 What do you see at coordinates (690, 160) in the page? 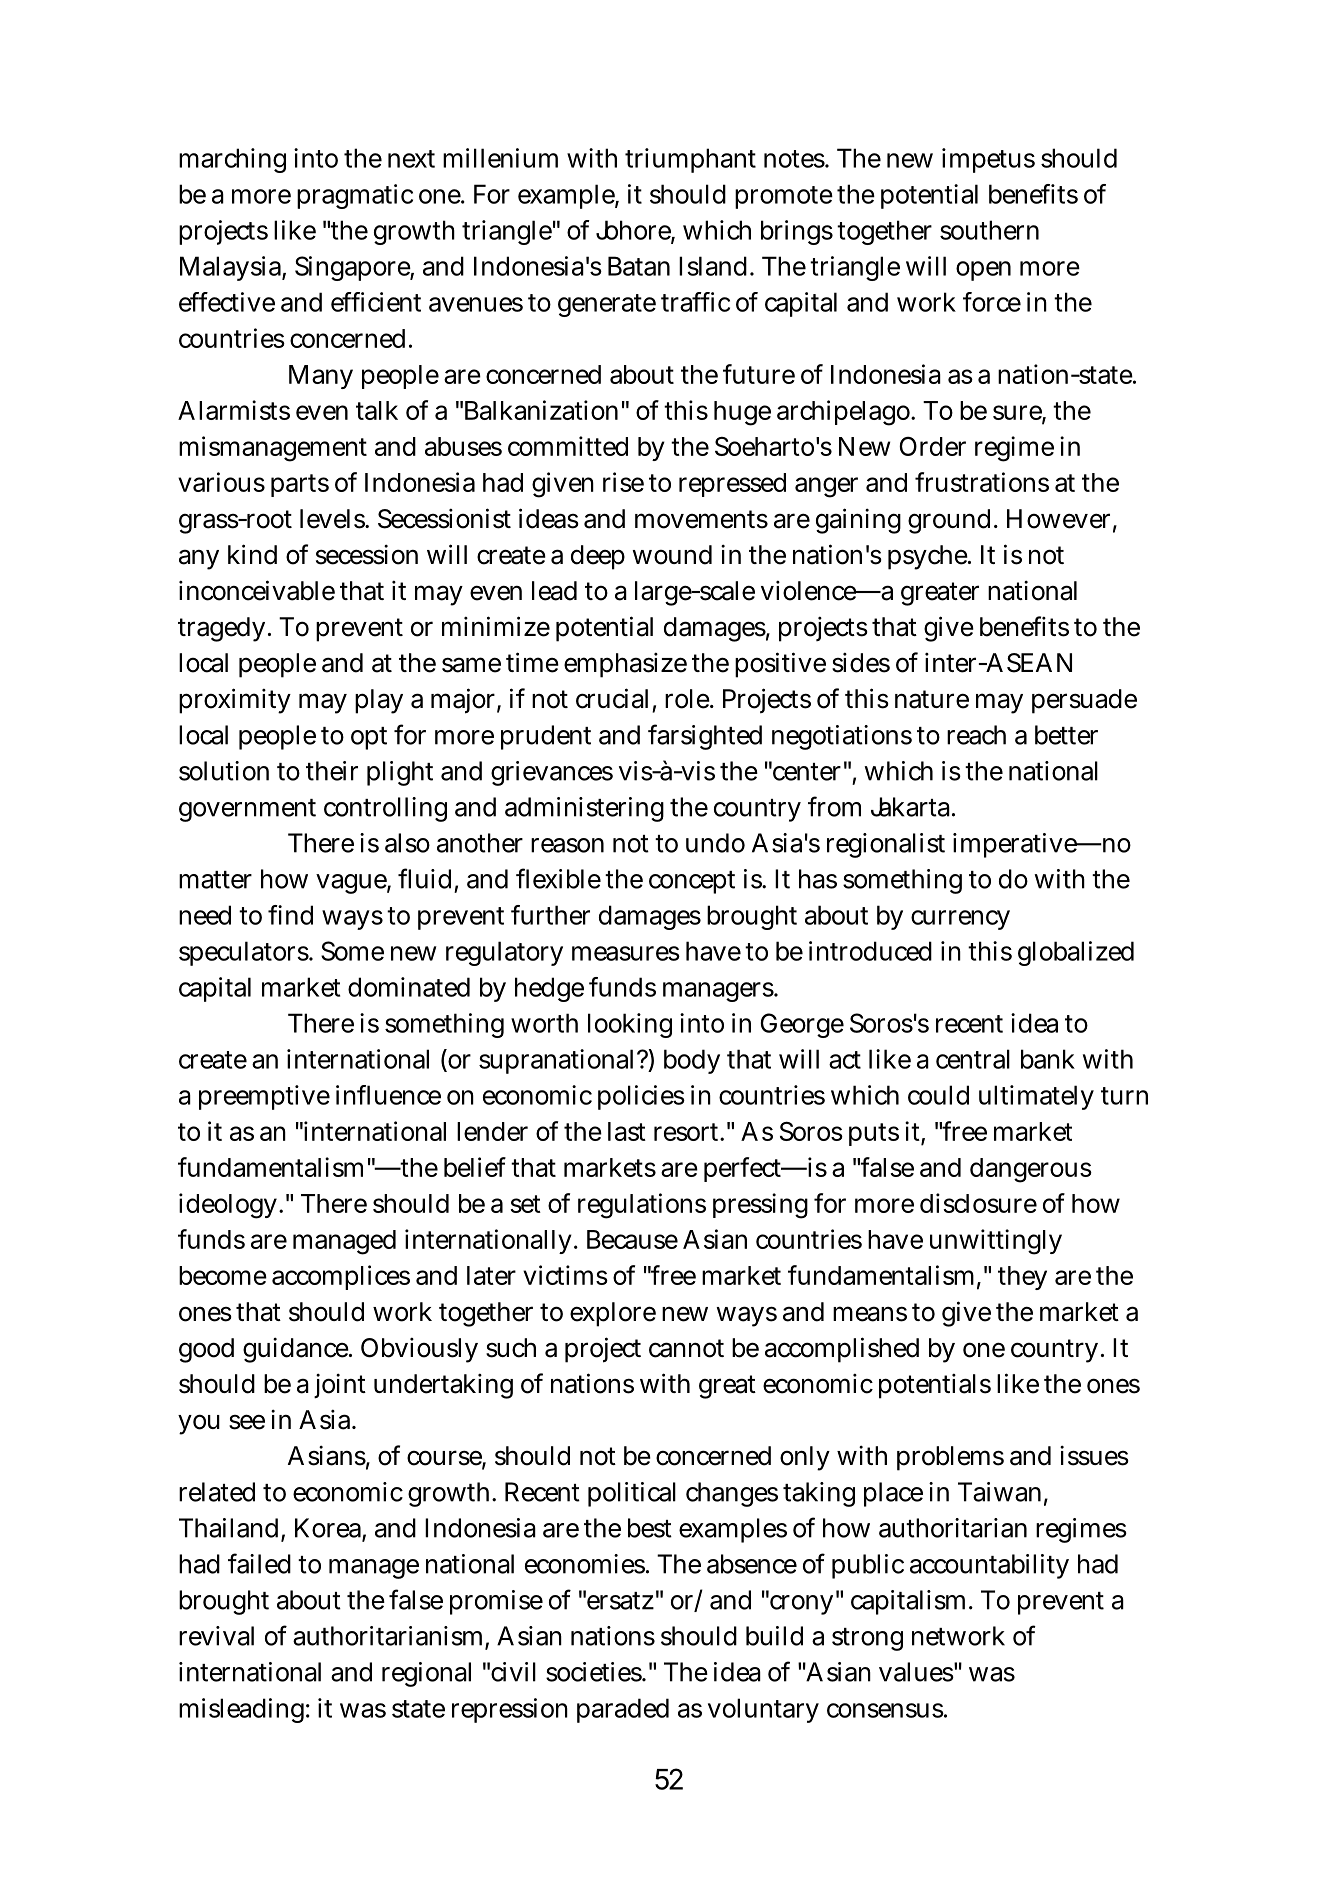
I see `triumphant` at bounding box center [690, 160].
